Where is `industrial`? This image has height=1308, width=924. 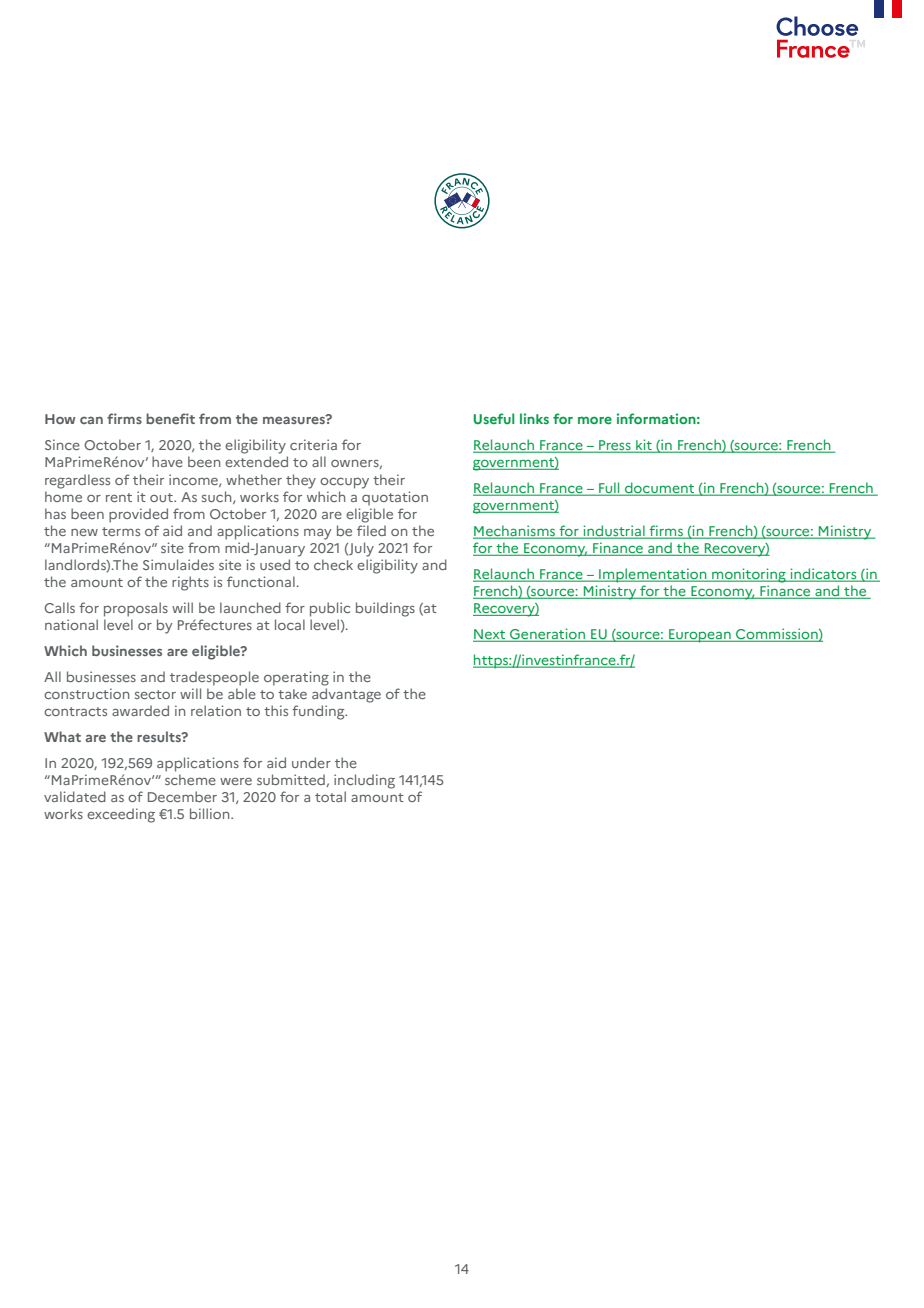
industrial is located at coordinates (614, 532).
